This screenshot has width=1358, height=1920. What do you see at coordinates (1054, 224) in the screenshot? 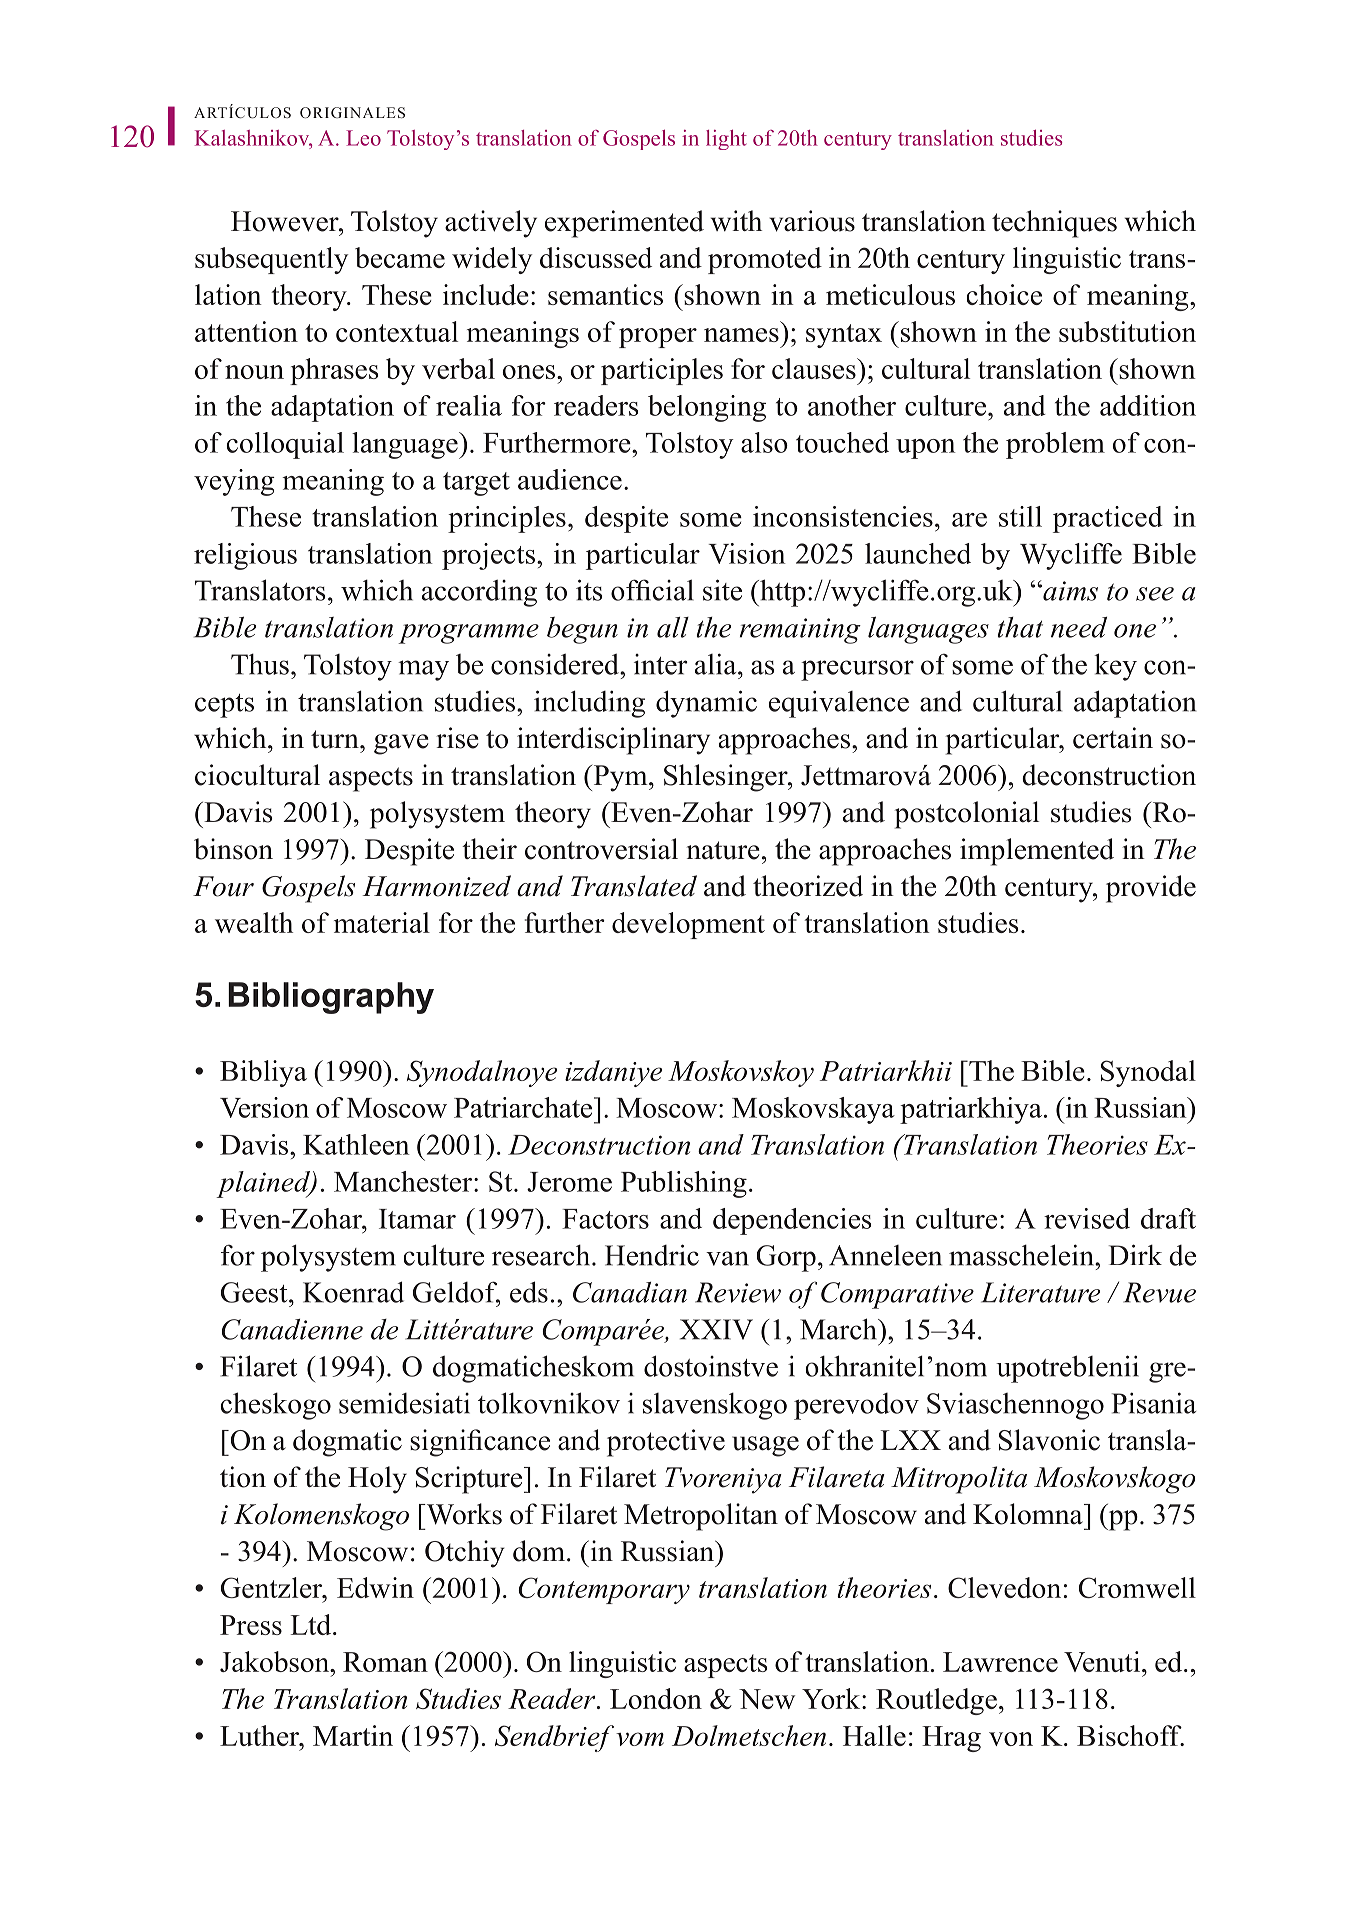
I see `techniques` at bounding box center [1054, 224].
